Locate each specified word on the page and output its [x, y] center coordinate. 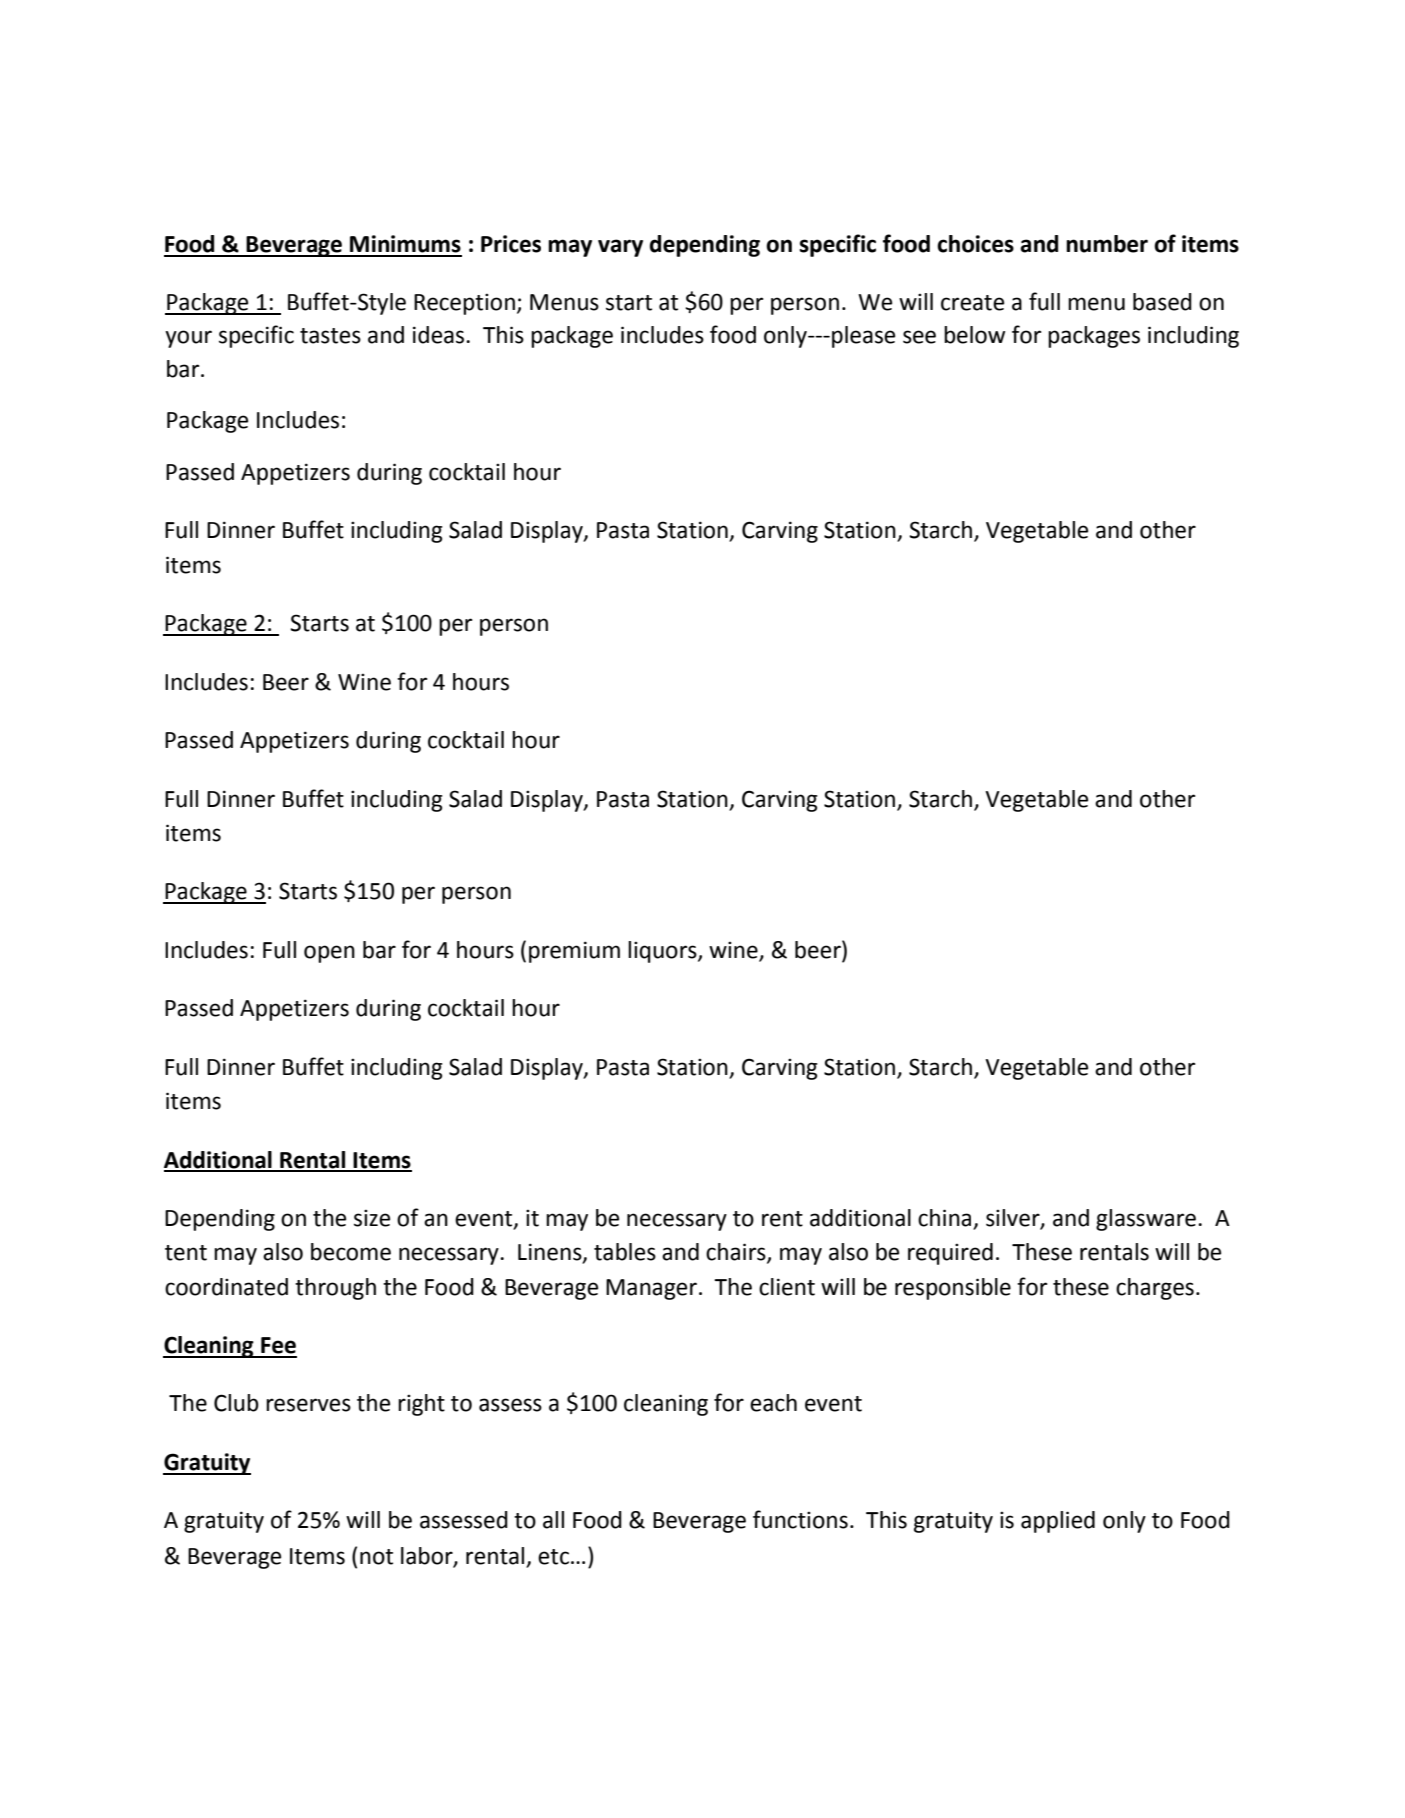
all [553, 1520]
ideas [440, 335]
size [372, 1218]
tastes [330, 336]
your [188, 339]
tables [625, 1252]
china [946, 1219]
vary [620, 248]
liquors [663, 952]
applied [1058, 1522]
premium [574, 952]
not [376, 1557]
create [972, 303]
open [329, 954]
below [974, 335]
